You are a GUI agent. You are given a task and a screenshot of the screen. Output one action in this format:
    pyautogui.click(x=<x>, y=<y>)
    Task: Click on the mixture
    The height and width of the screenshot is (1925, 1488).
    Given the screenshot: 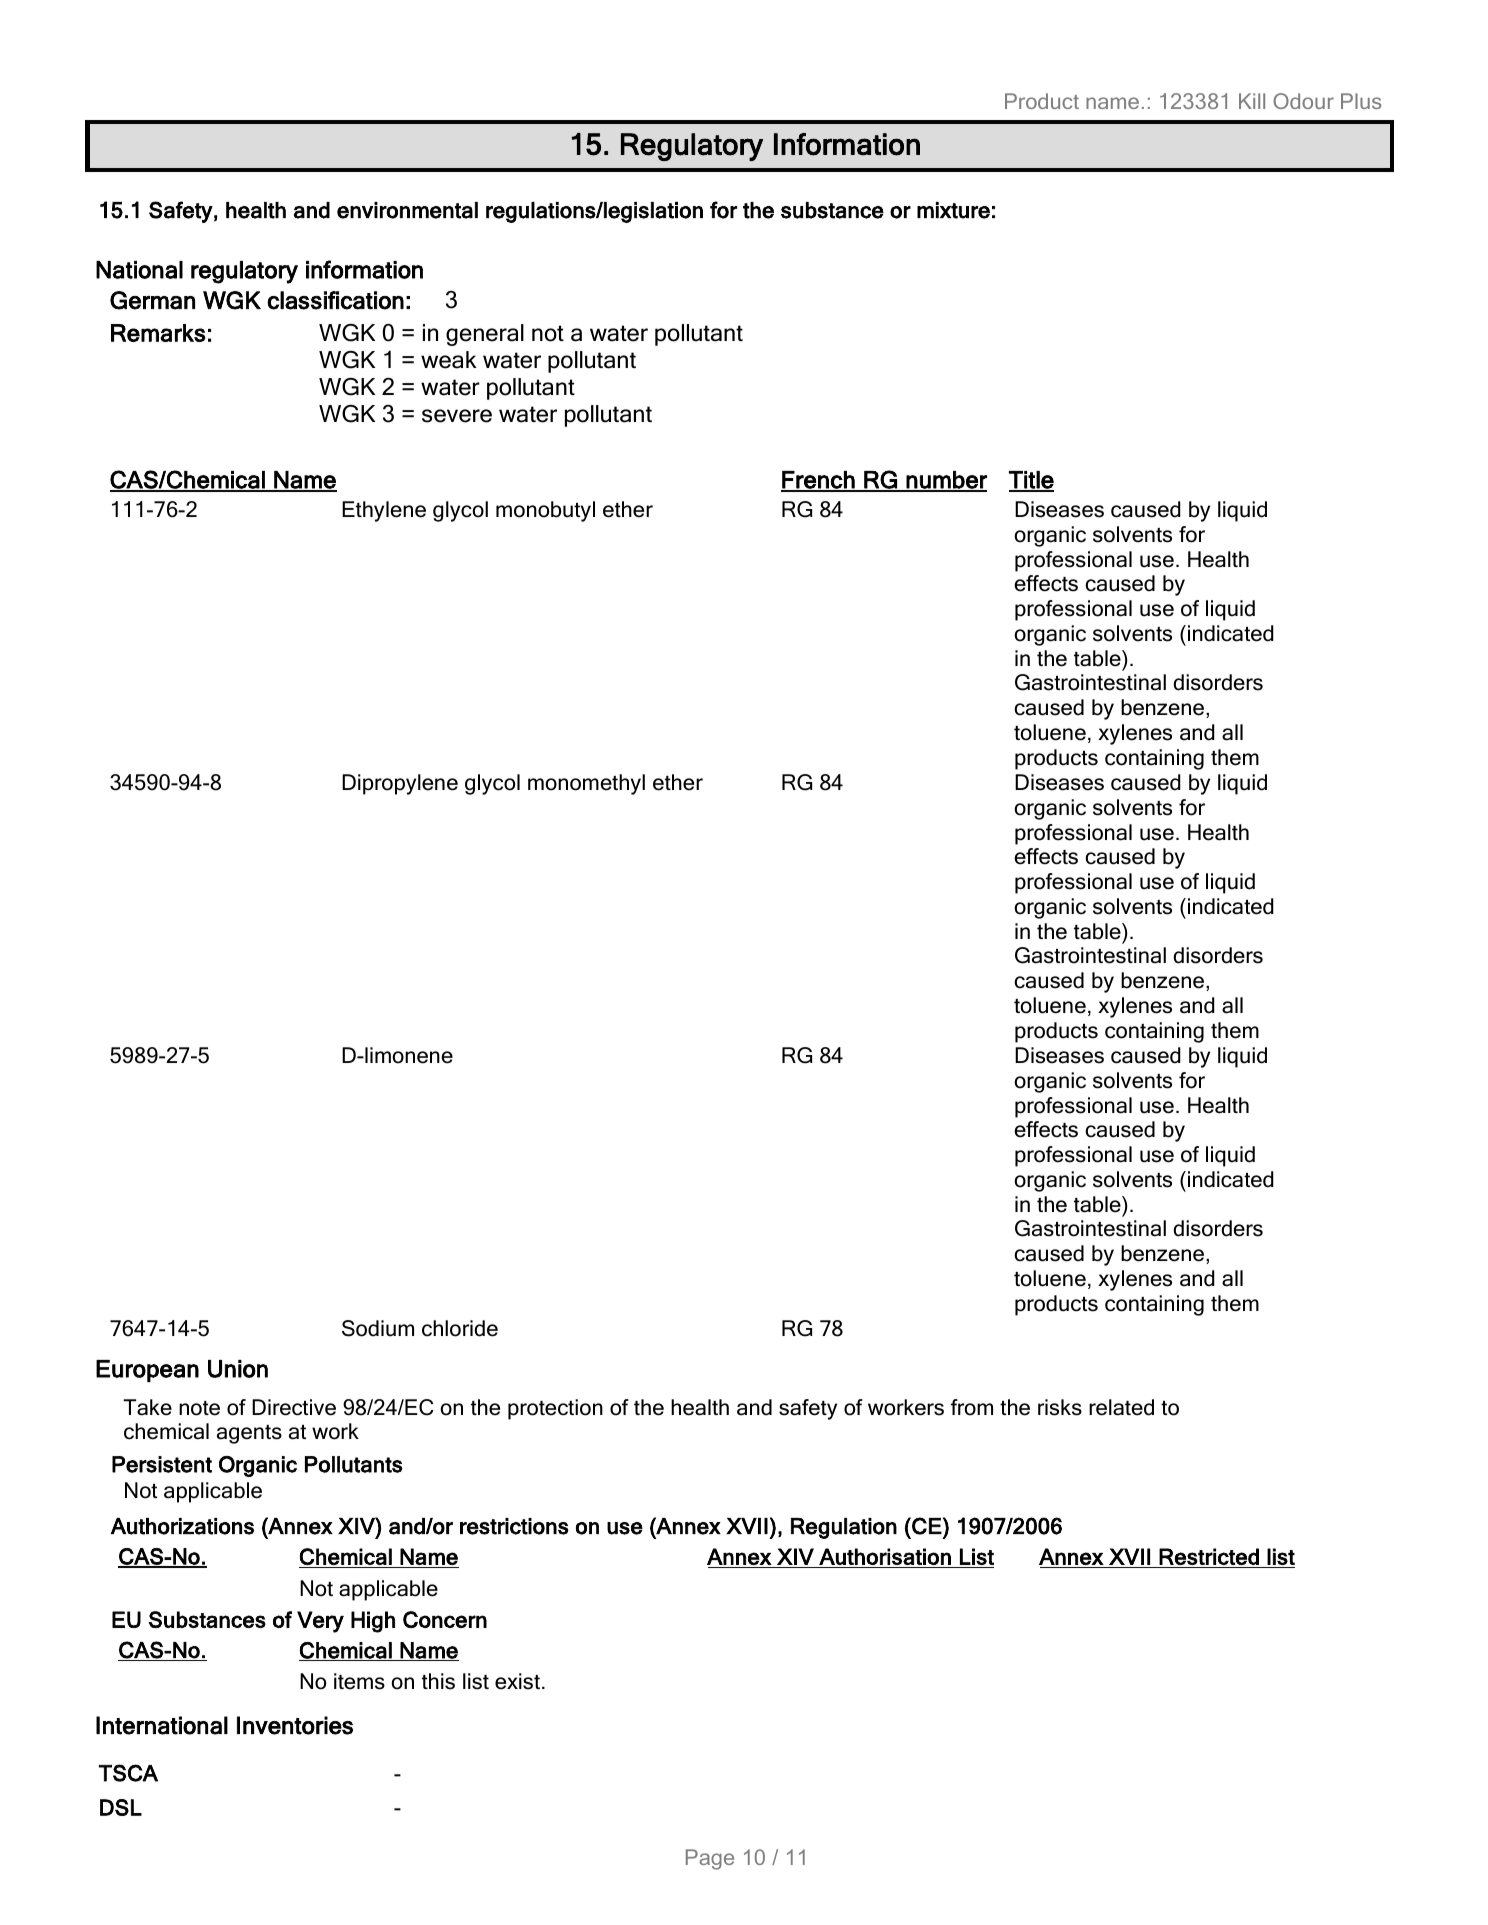 What is the action you would take?
    pyautogui.click(x=953, y=210)
